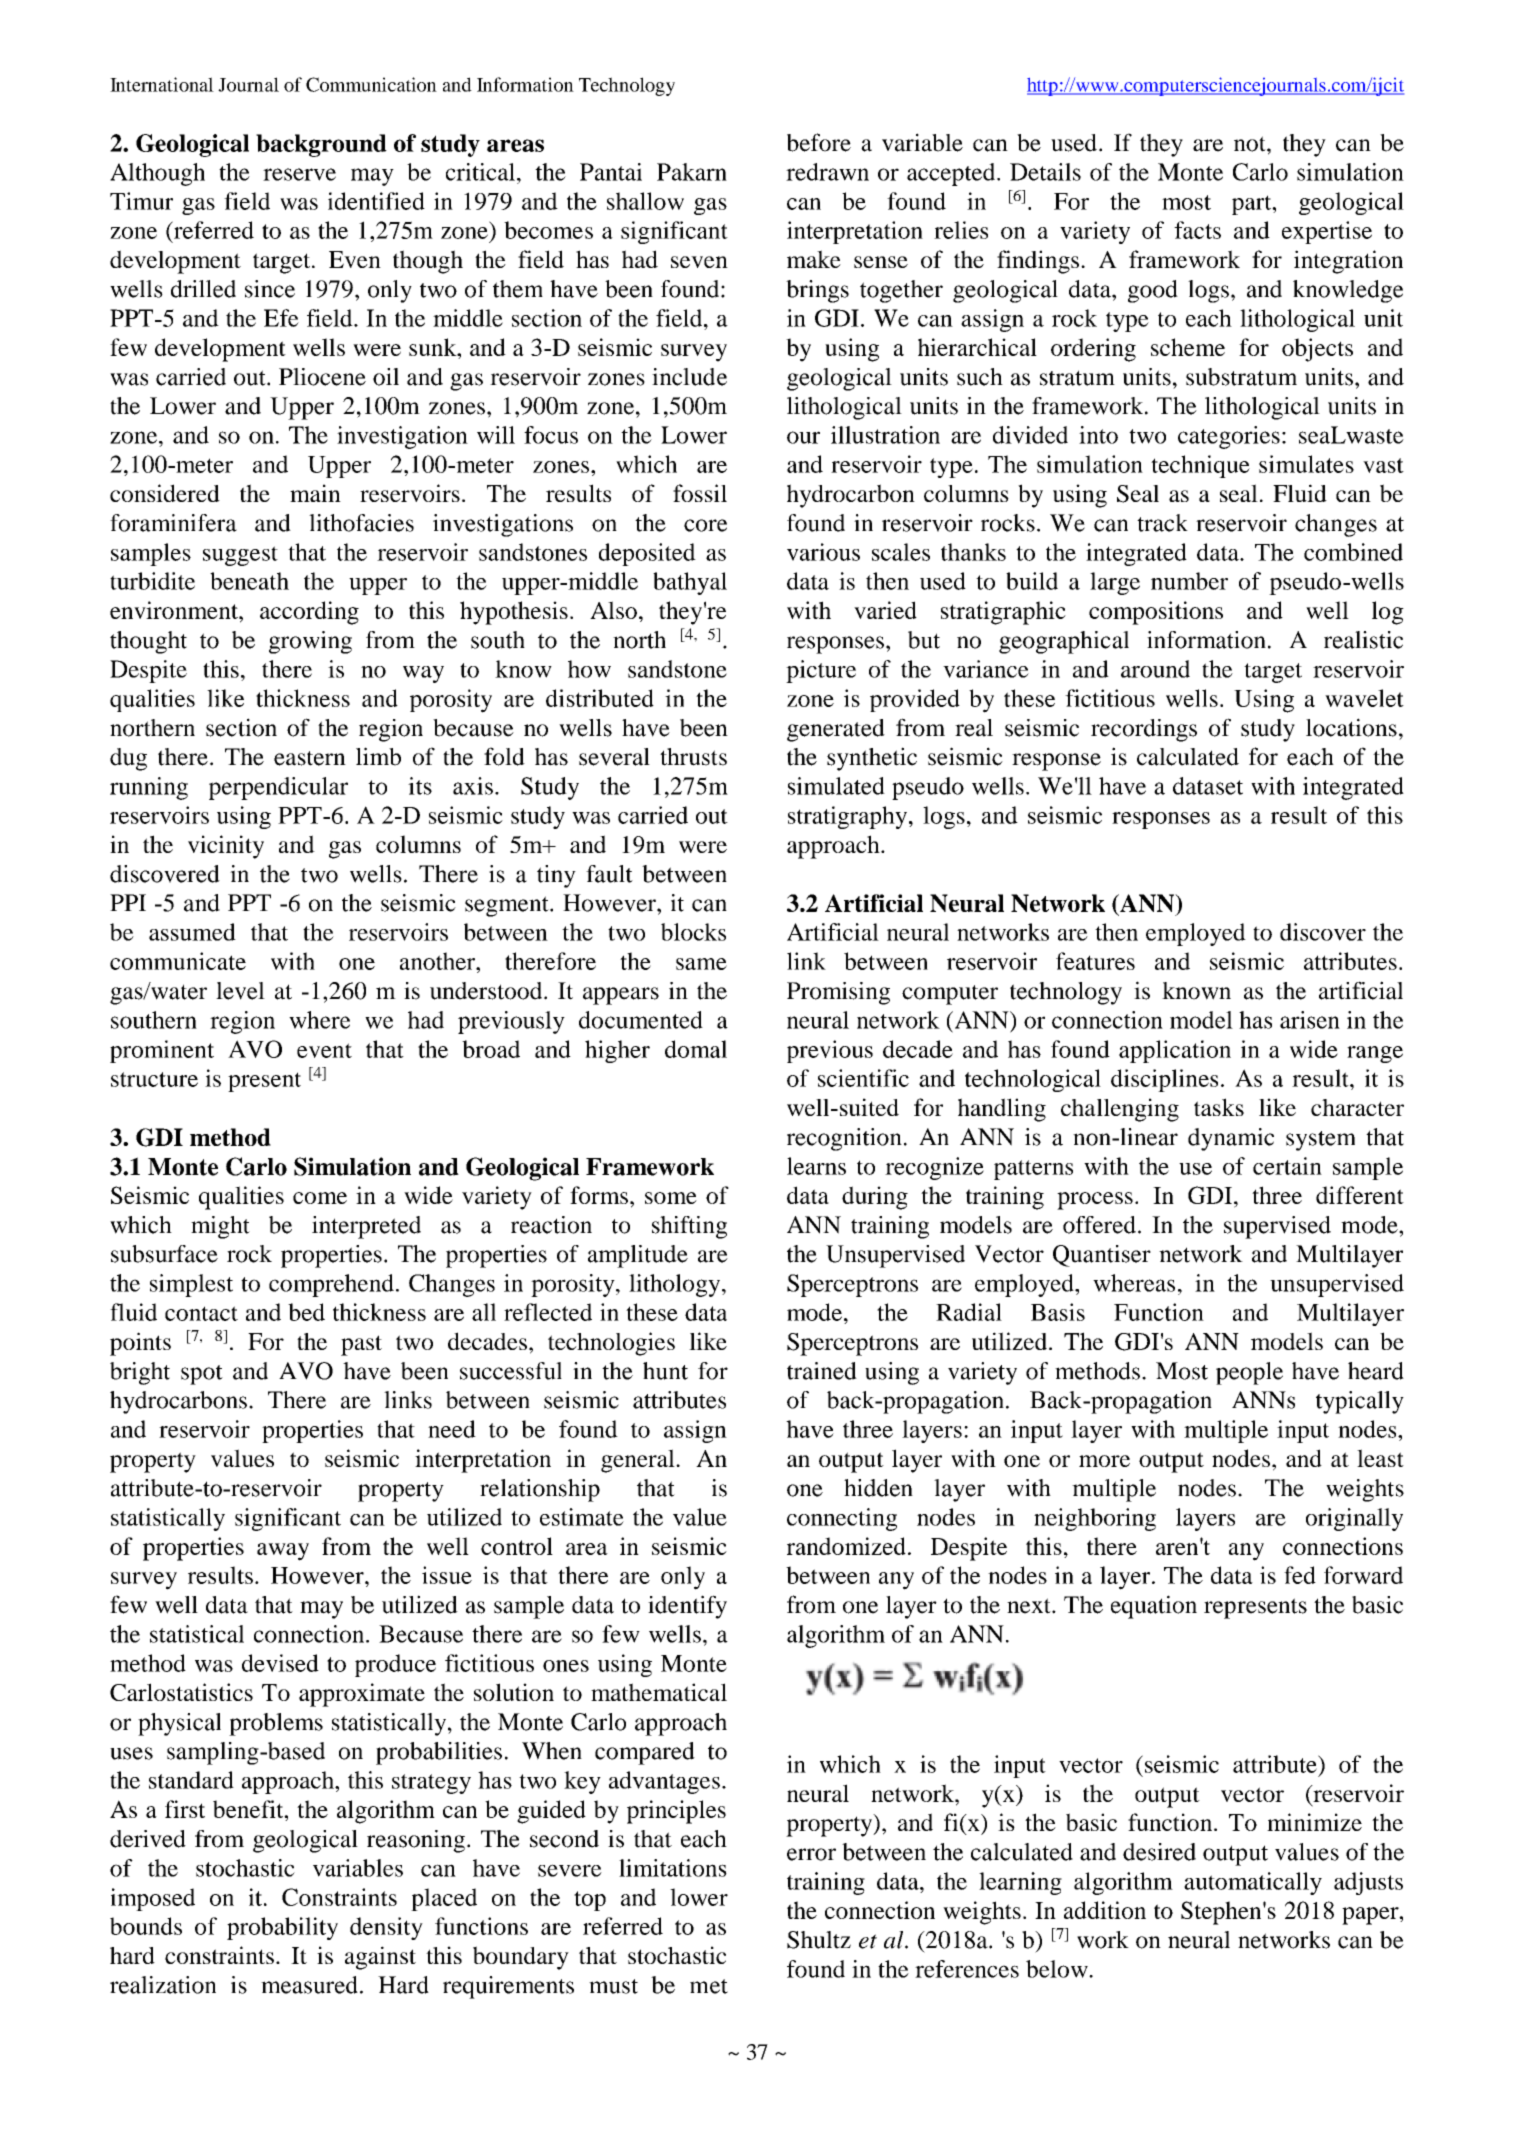 This document has height=2140, width=1514. Describe the element at coordinates (689, 1227) in the document. I see `shifting` at that location.
